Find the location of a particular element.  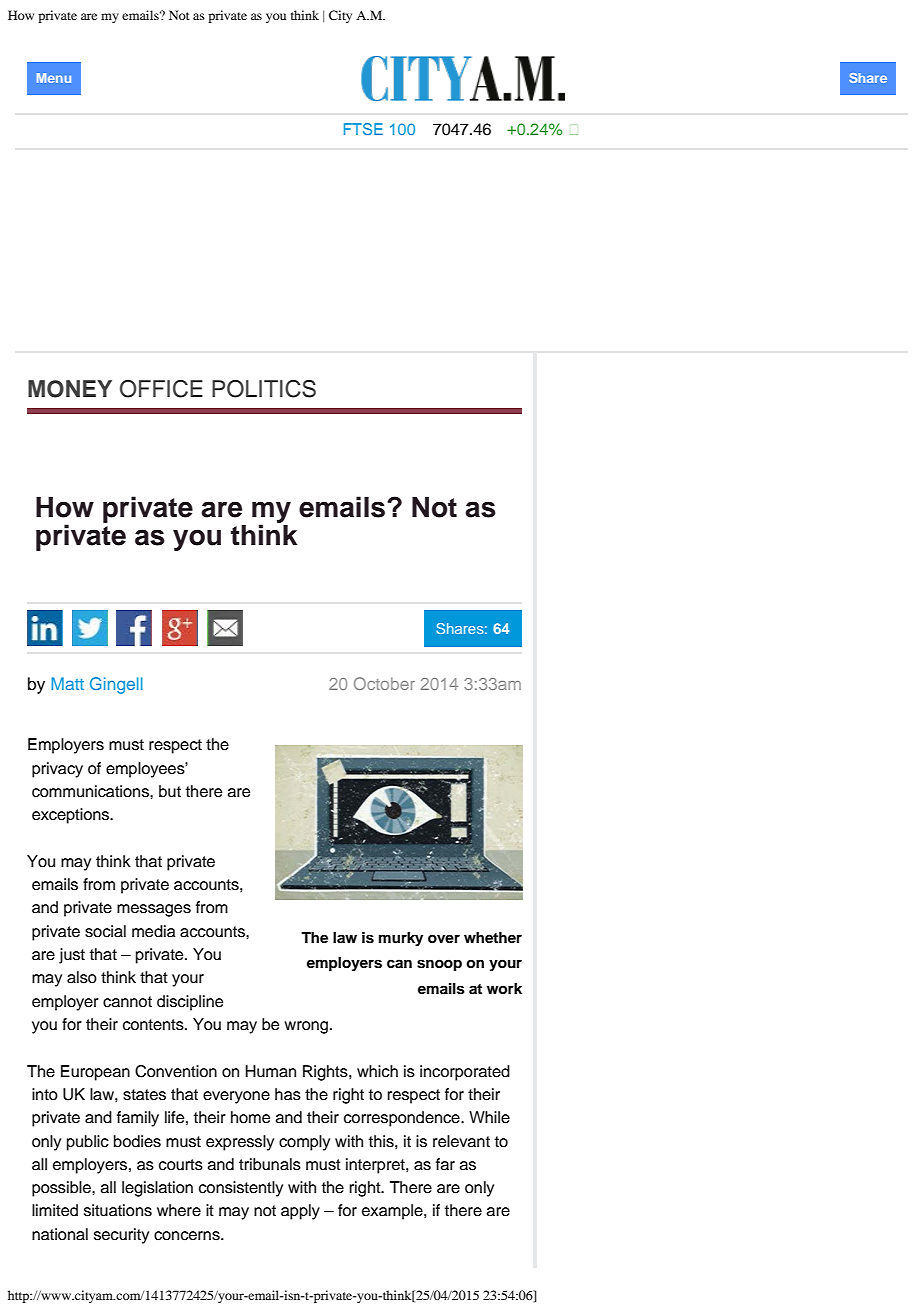

over is located at coordinates (444, 939).
